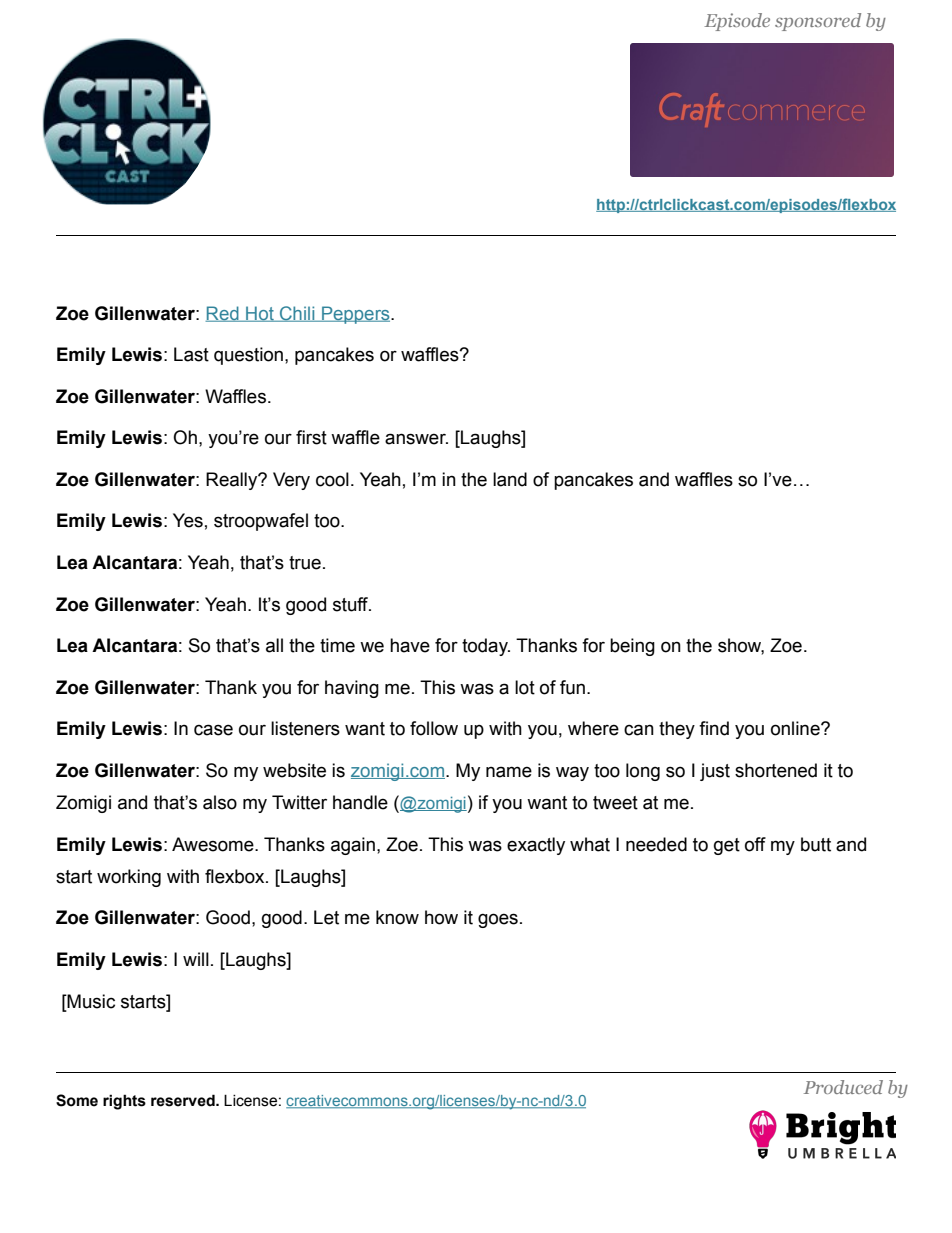 The image size is (952, 1233). I want to click on reserved, so click(184, 1100).
